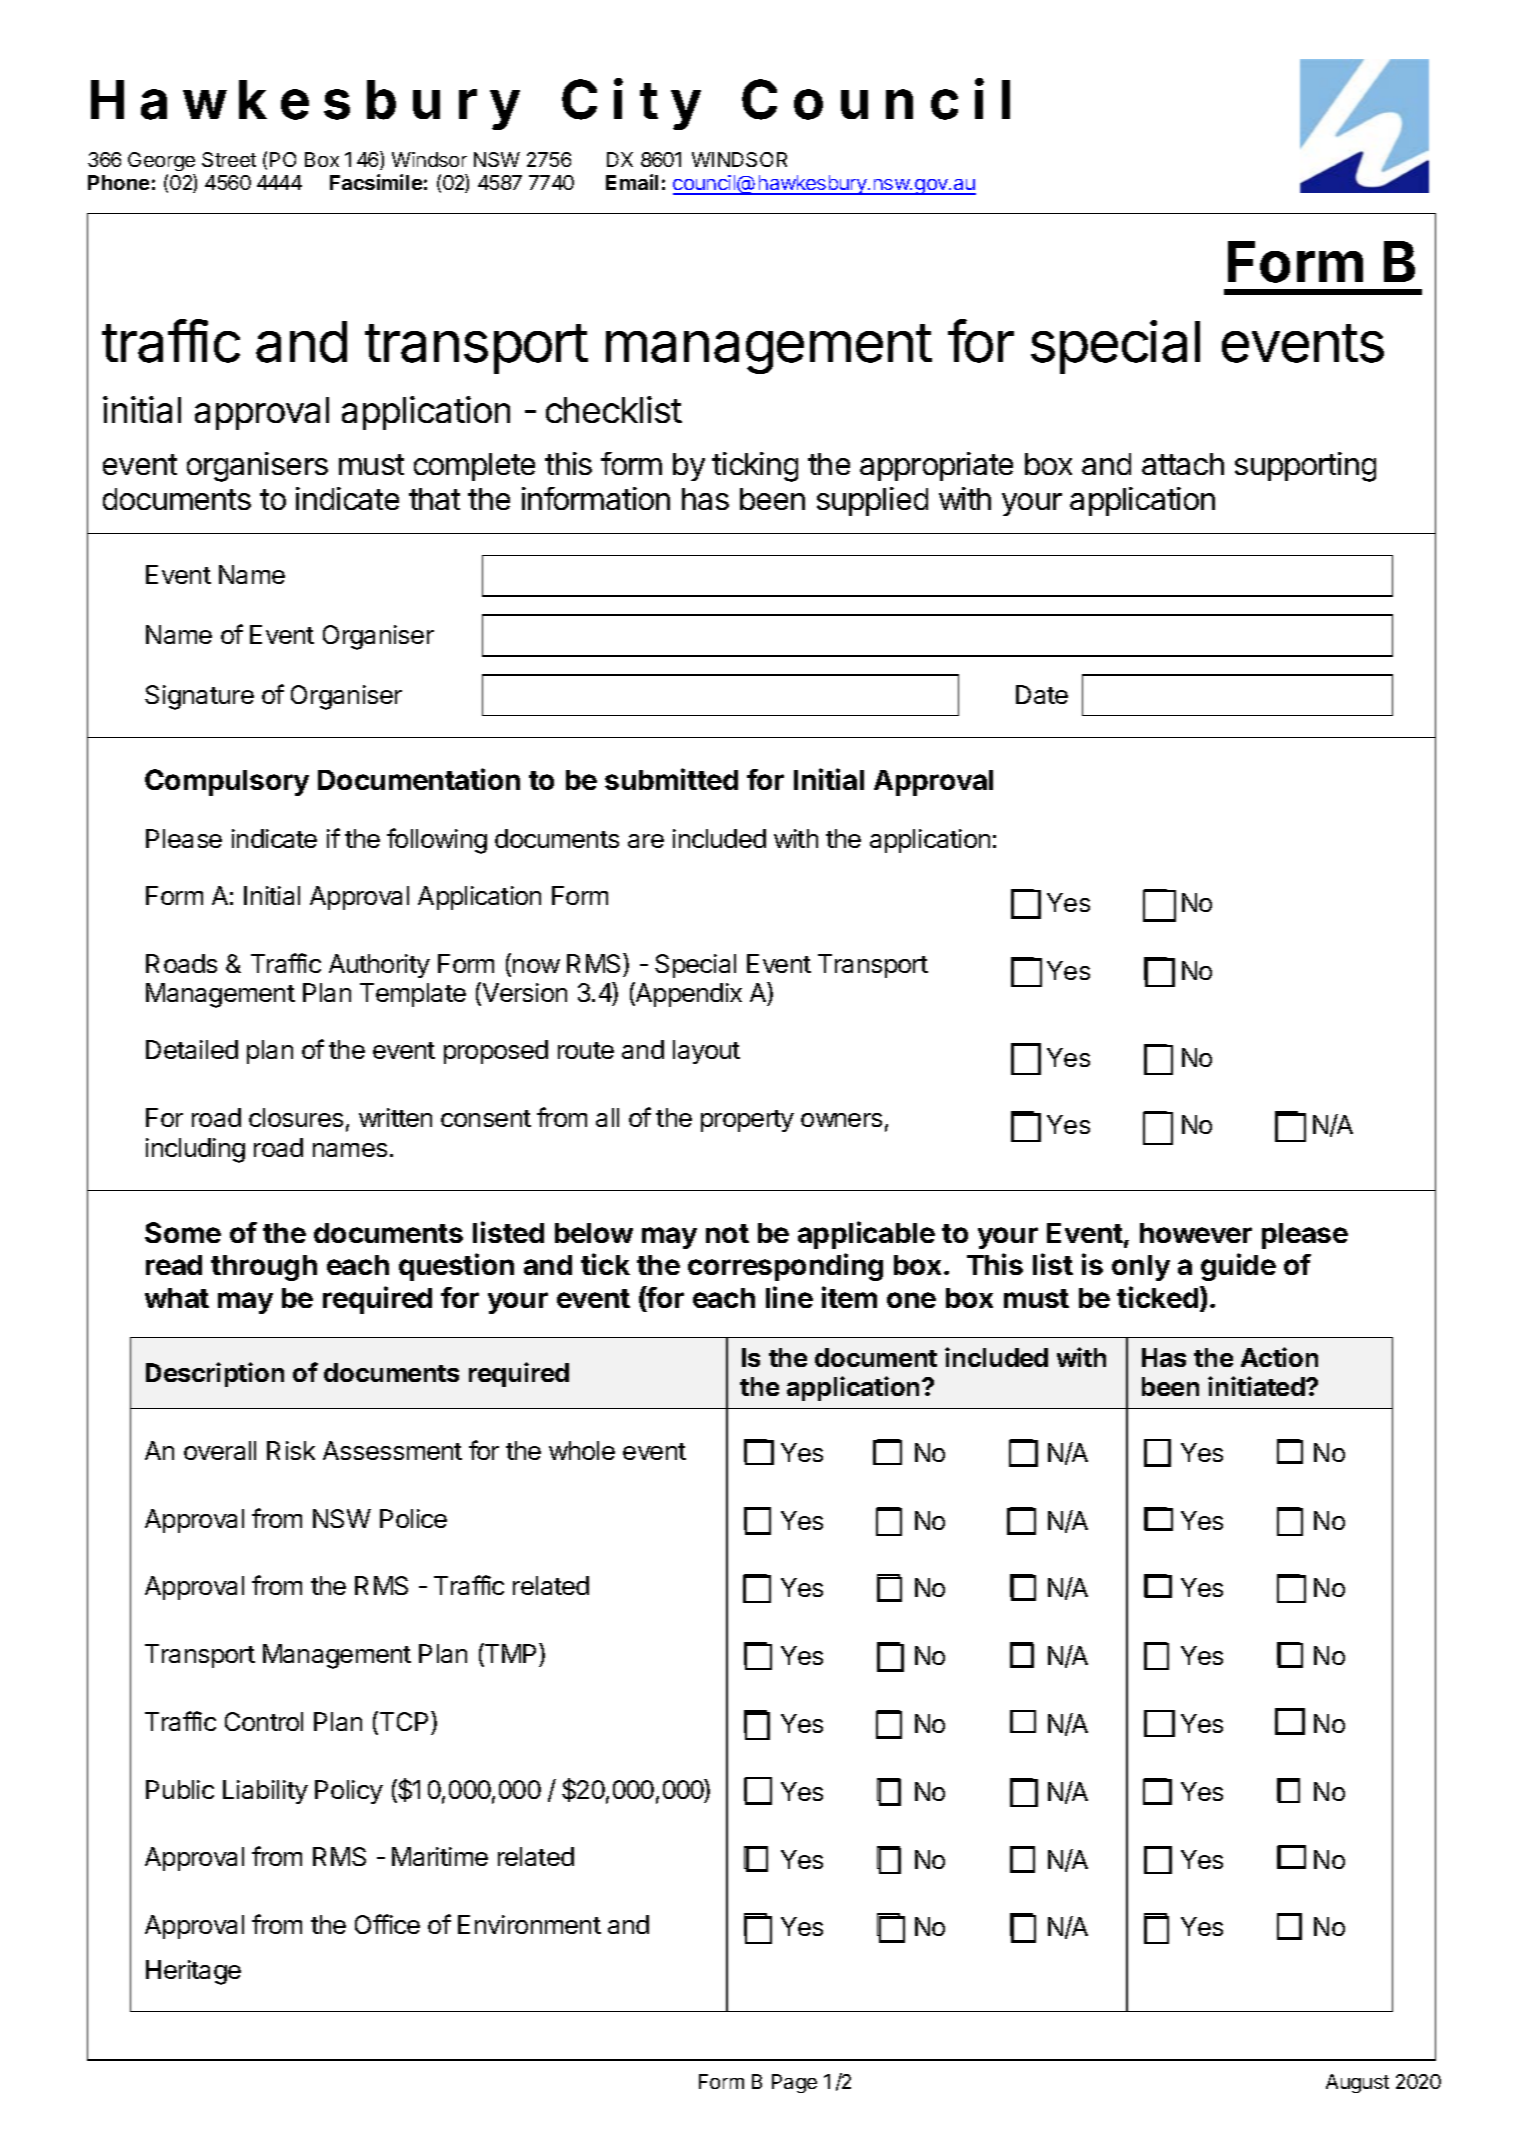 The width and height of the screenshot is (1524, 2155). What do you see at coordinates (296, 1117) in the screenshot?
I see `closures` at bounding box center [296, 1117].
